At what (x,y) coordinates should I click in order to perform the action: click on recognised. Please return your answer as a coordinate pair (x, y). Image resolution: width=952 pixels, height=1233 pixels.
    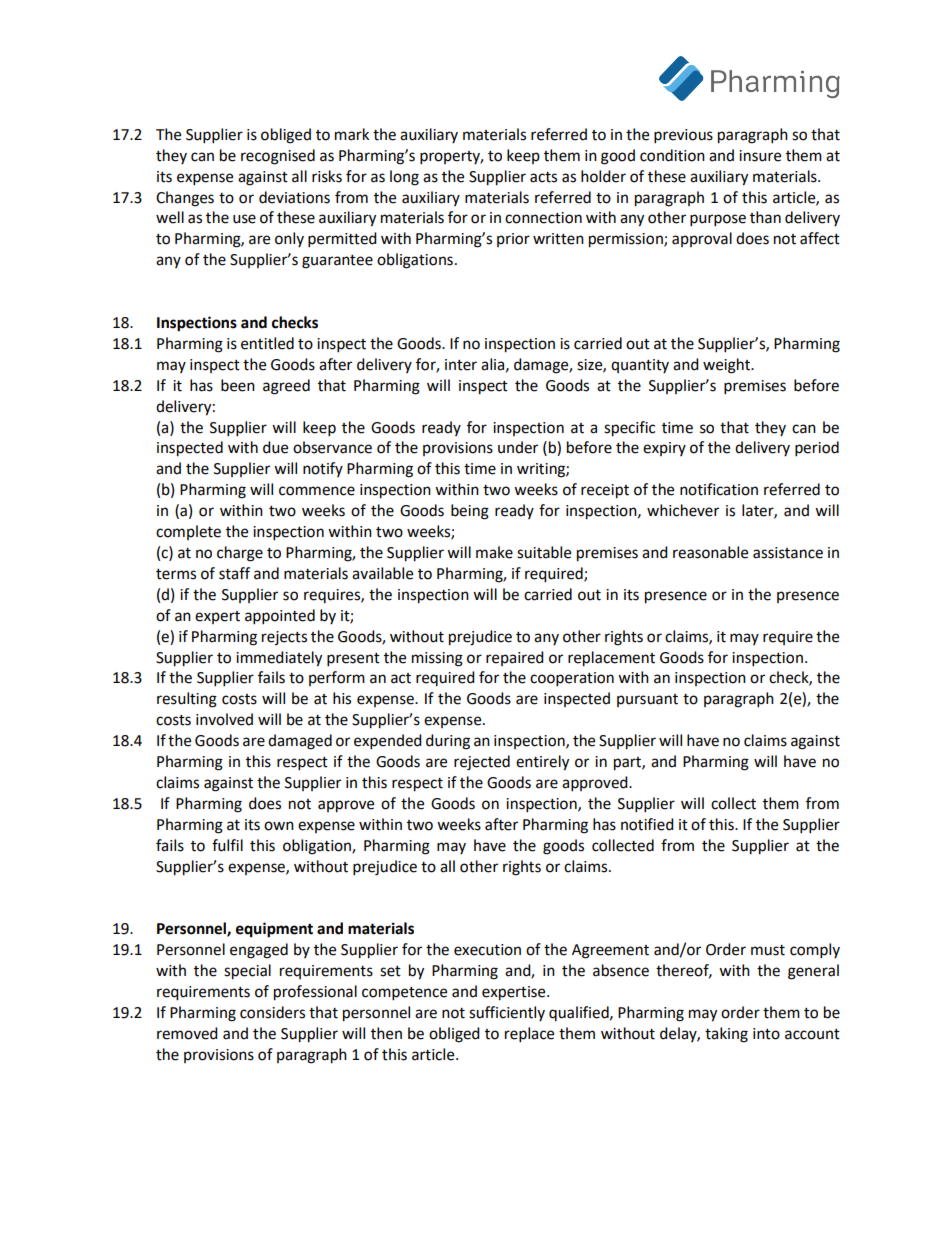
    Looking at the image, I should click on (278, 157).
